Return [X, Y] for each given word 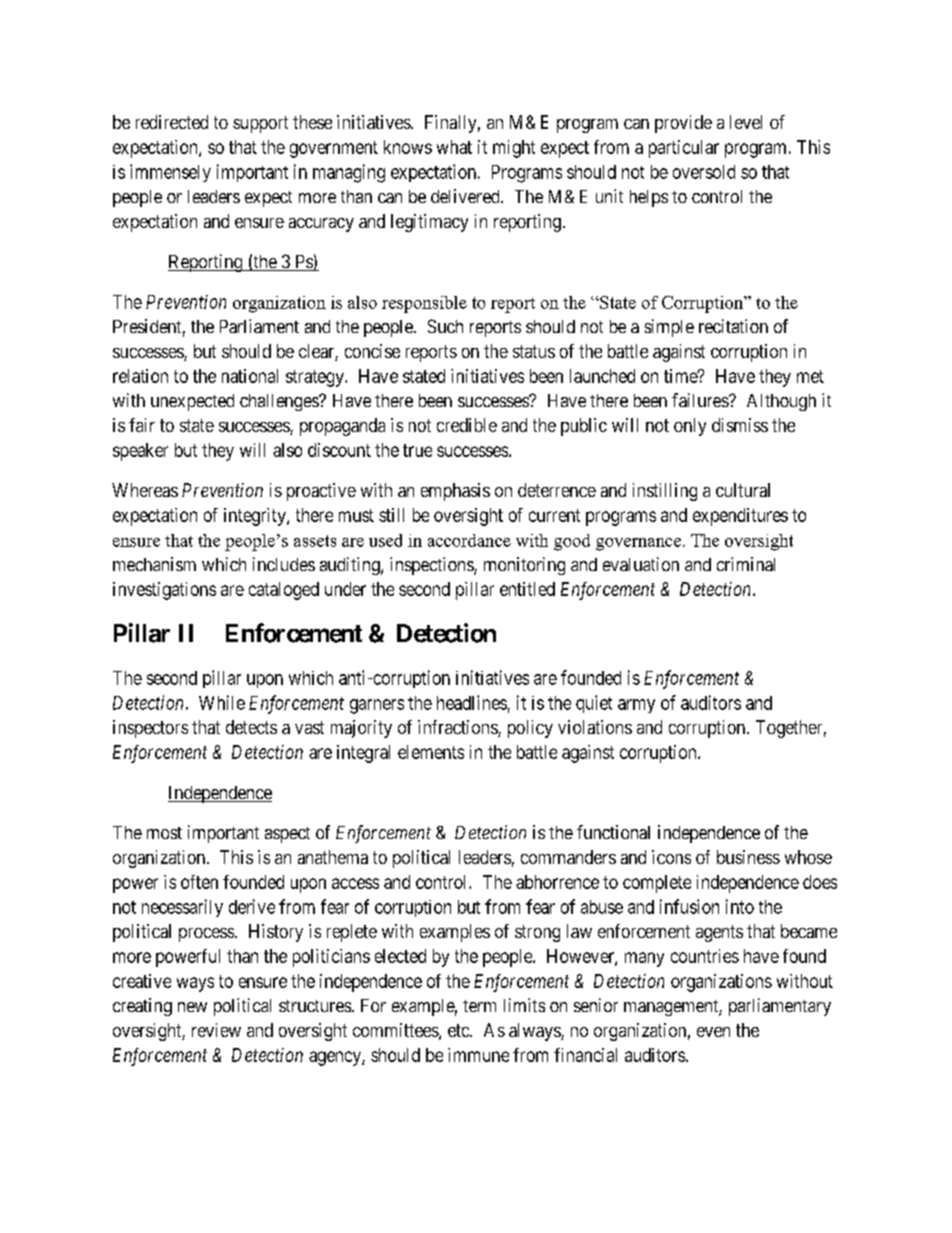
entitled [527, 589]
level [746, 122]
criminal [746, 564]
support [260, 124]
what [454, 147]
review [216, 1030]
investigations [164, 591]
